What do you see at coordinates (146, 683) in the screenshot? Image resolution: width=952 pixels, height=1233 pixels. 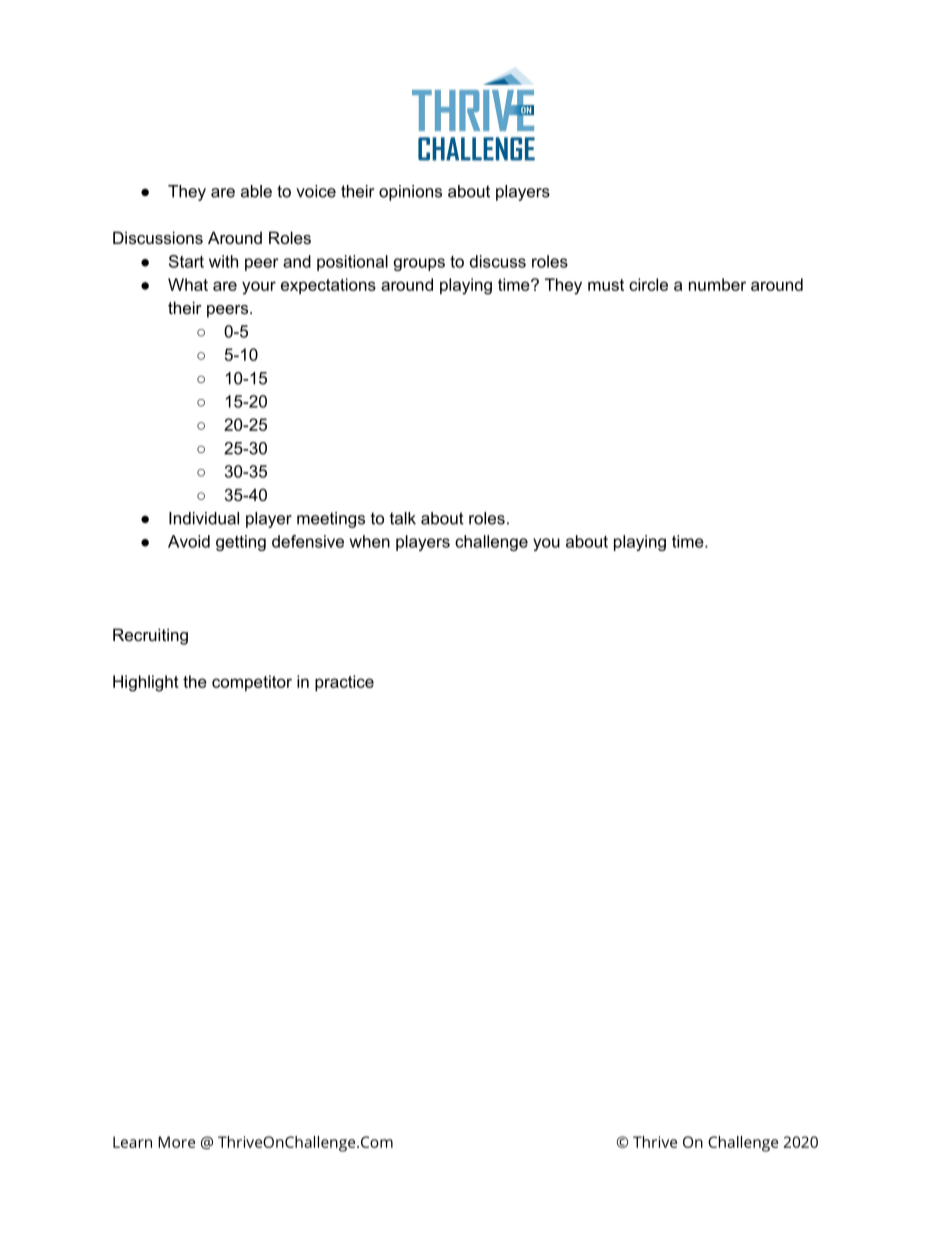 I see `Highlight` at bounding box center [146, 683].
